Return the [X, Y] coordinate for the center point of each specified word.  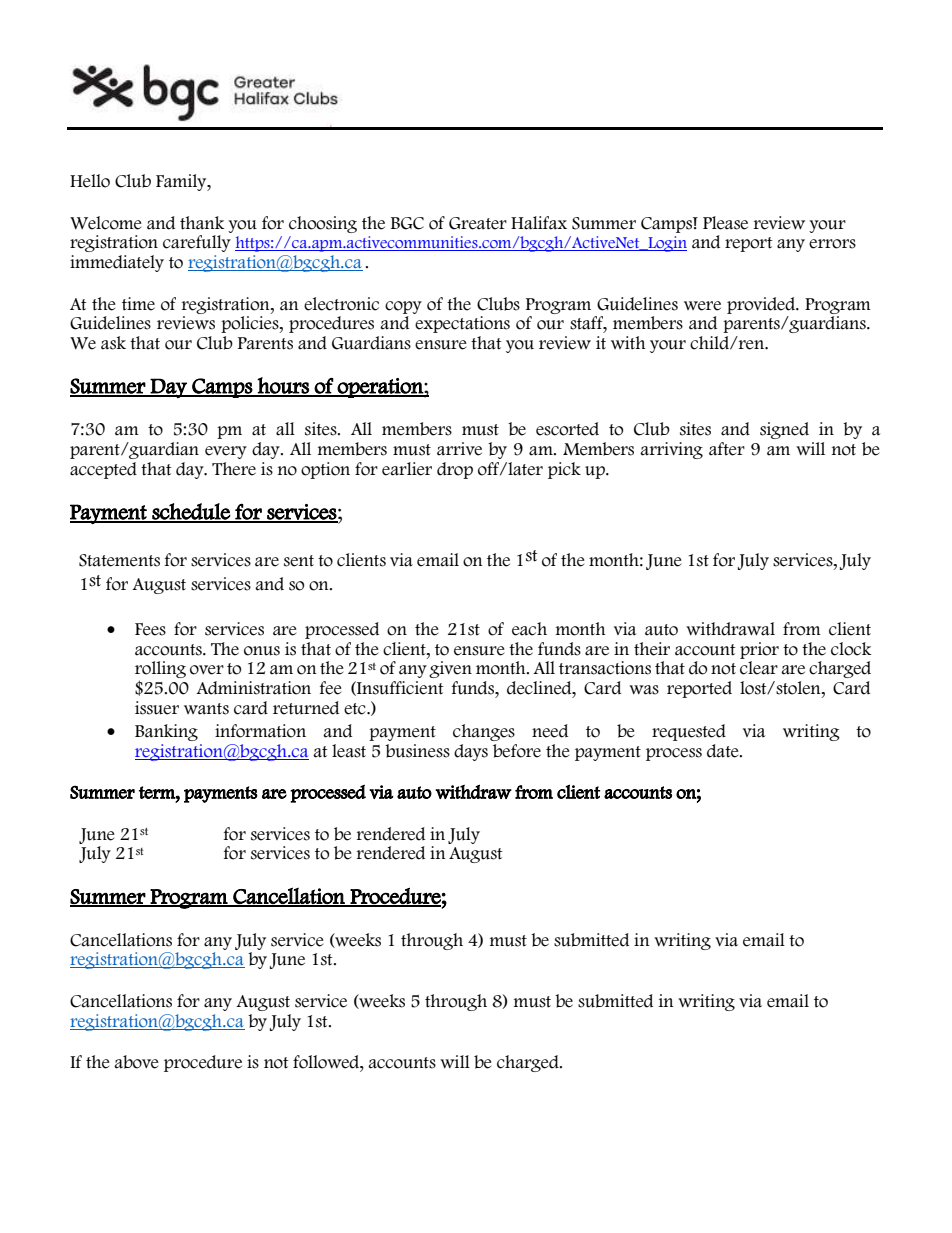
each [529, 629]
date [724, 751]
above [136, 1062]
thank [202, 223]
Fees [150, 629]
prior [759, 650]
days [471, 752]
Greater [478, 223]
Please [725, 223]
